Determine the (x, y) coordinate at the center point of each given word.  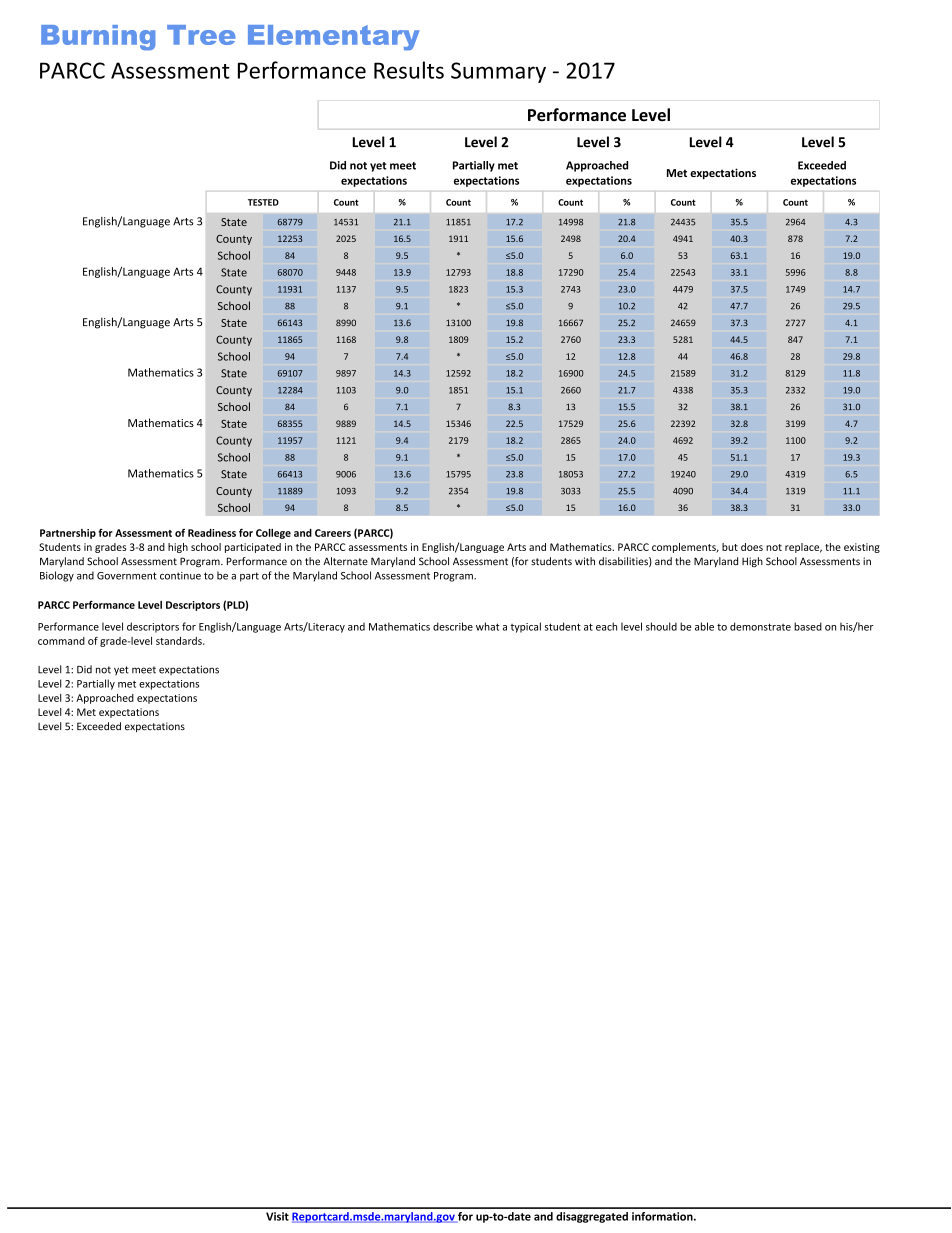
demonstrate (760, 626)
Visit (277, 1216)
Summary (498, 72)
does (752, 547)
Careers (333, 533)
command (61, 641)
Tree (201, 35)
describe (453, 626)
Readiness (212, 533)
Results (409, 70)
